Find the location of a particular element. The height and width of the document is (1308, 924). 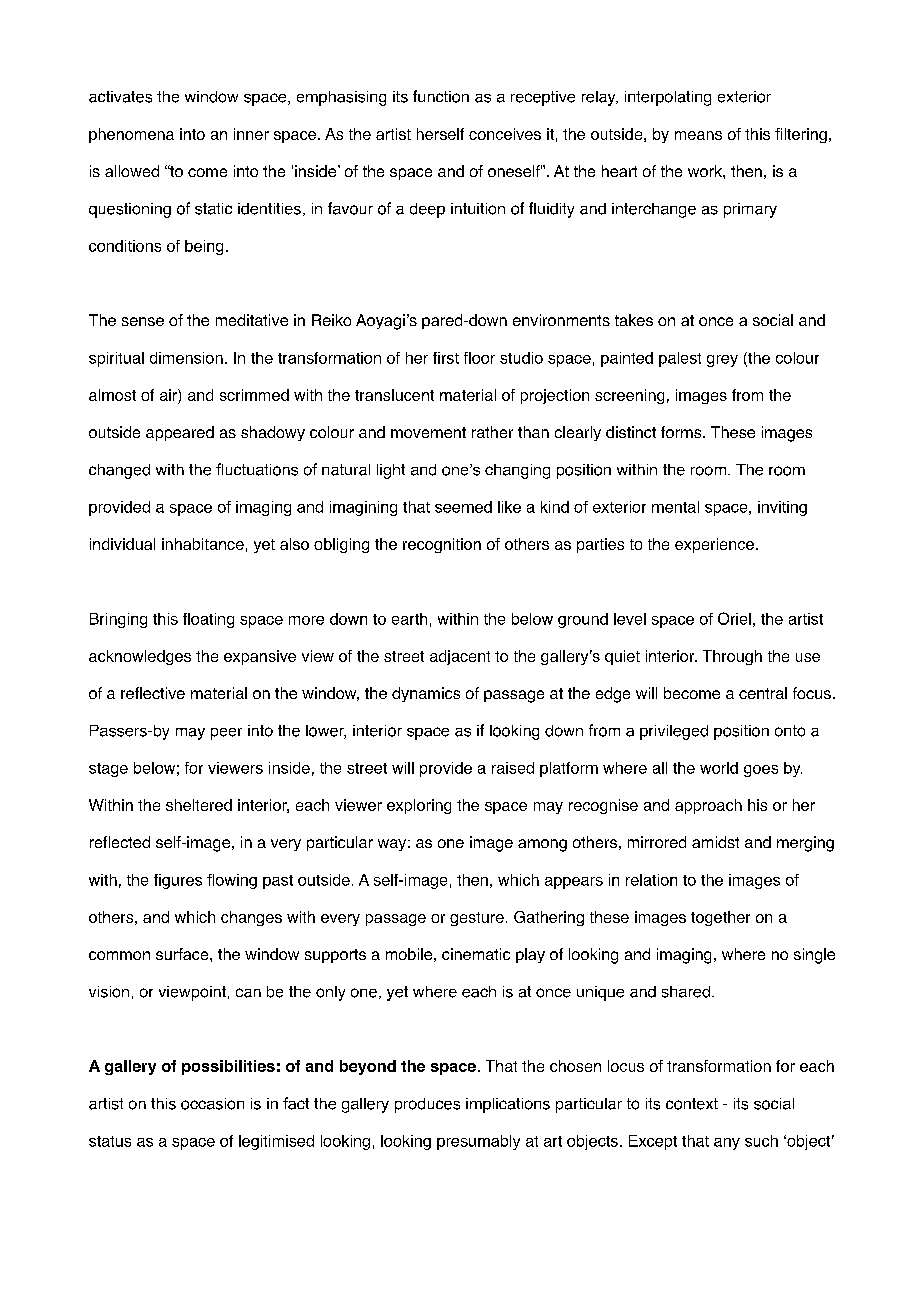

Through is located at coordinates (732, 657).
